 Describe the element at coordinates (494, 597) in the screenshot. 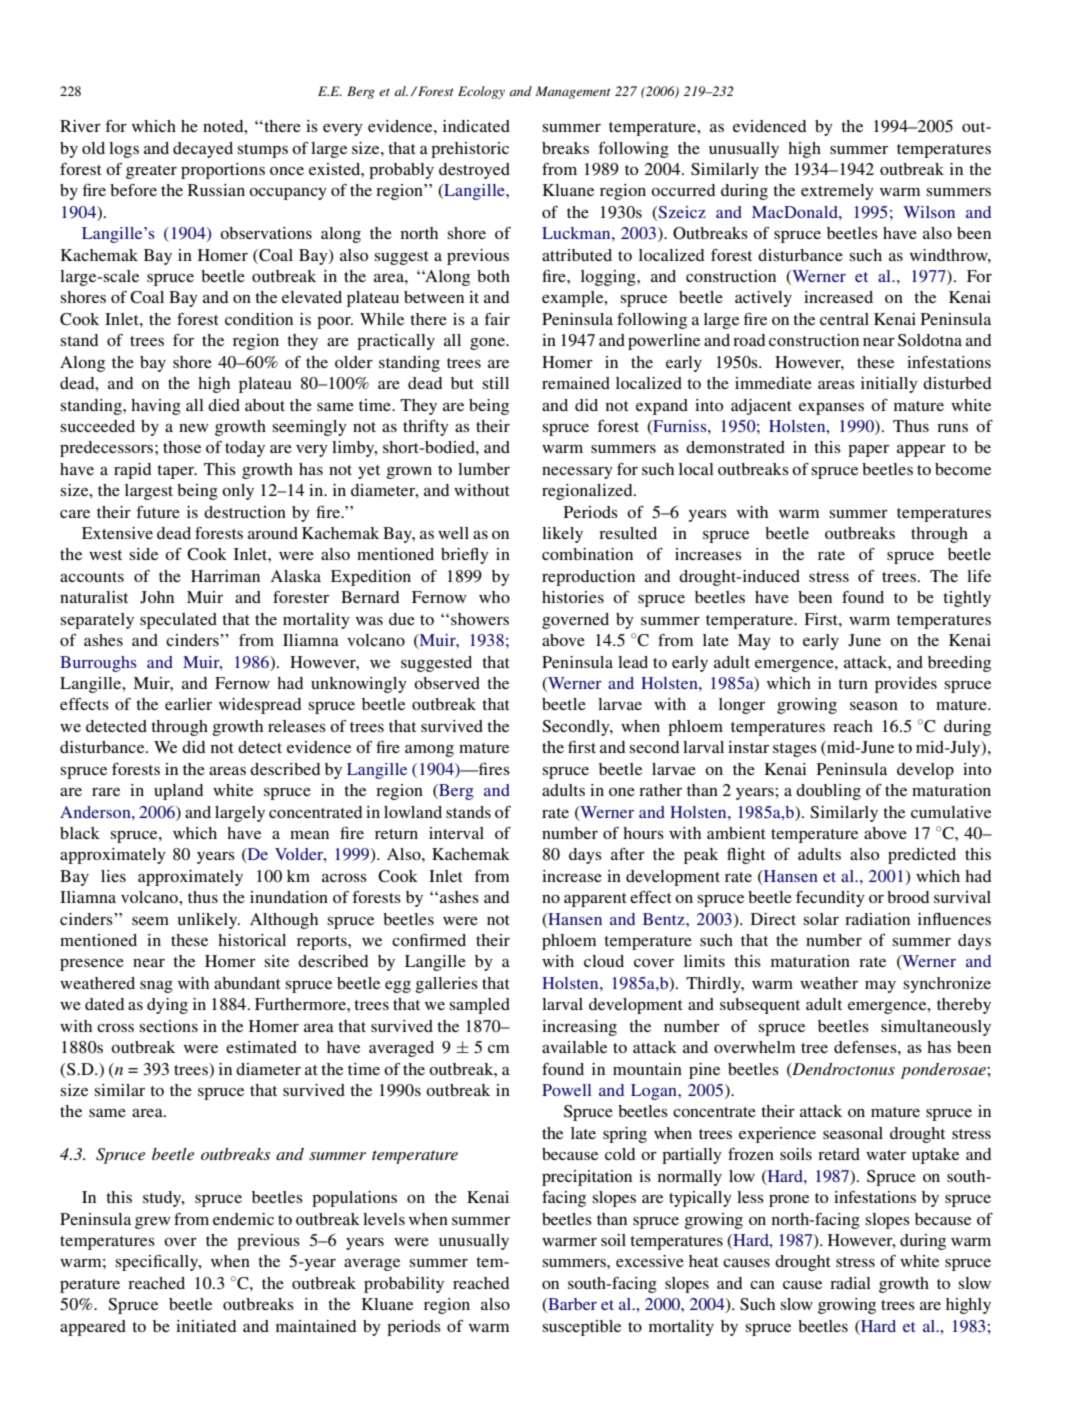

I see `who` at that location.
